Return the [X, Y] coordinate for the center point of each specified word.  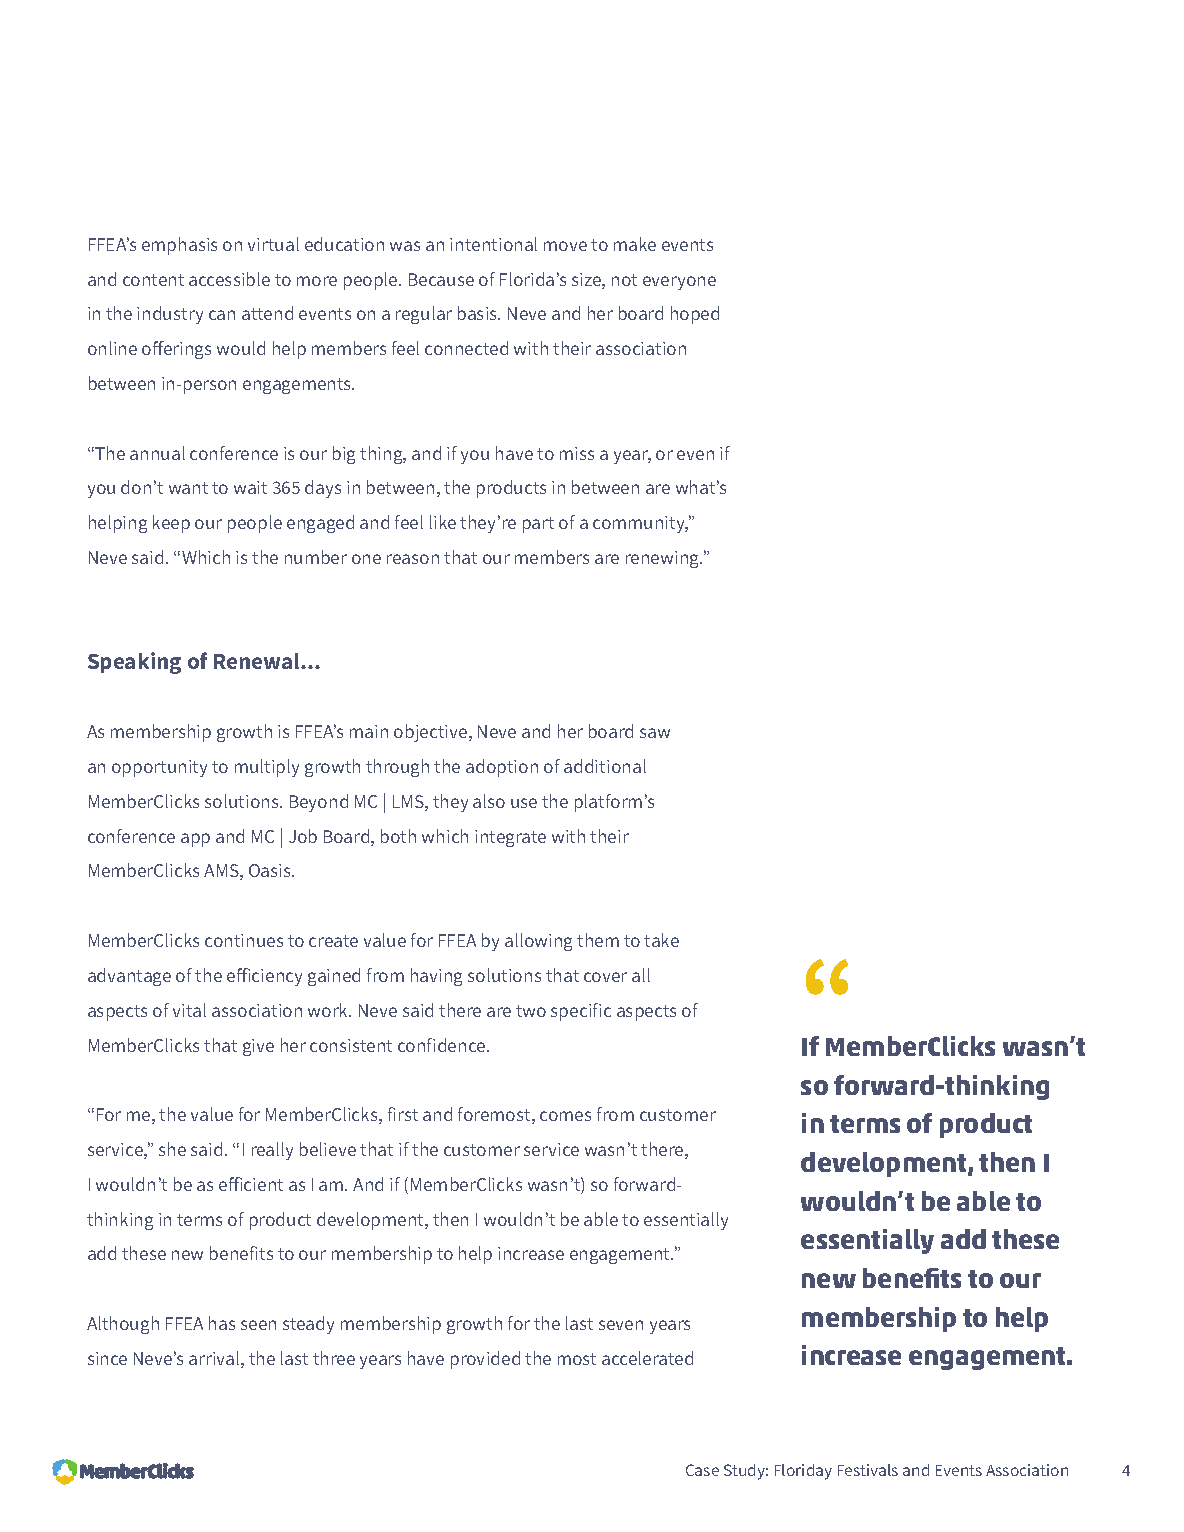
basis [479, 313]
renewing [664, 559]
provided [485, 1360]
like [443, 522]
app [195, 840]
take [661, 940]
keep [171, 524]
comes [565, 1116]
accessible [229, 279]
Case [702, 1470]
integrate [510, 838]
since [107, 1358]
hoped [695, 315]
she [172, 1149]
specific [581, 1012]
